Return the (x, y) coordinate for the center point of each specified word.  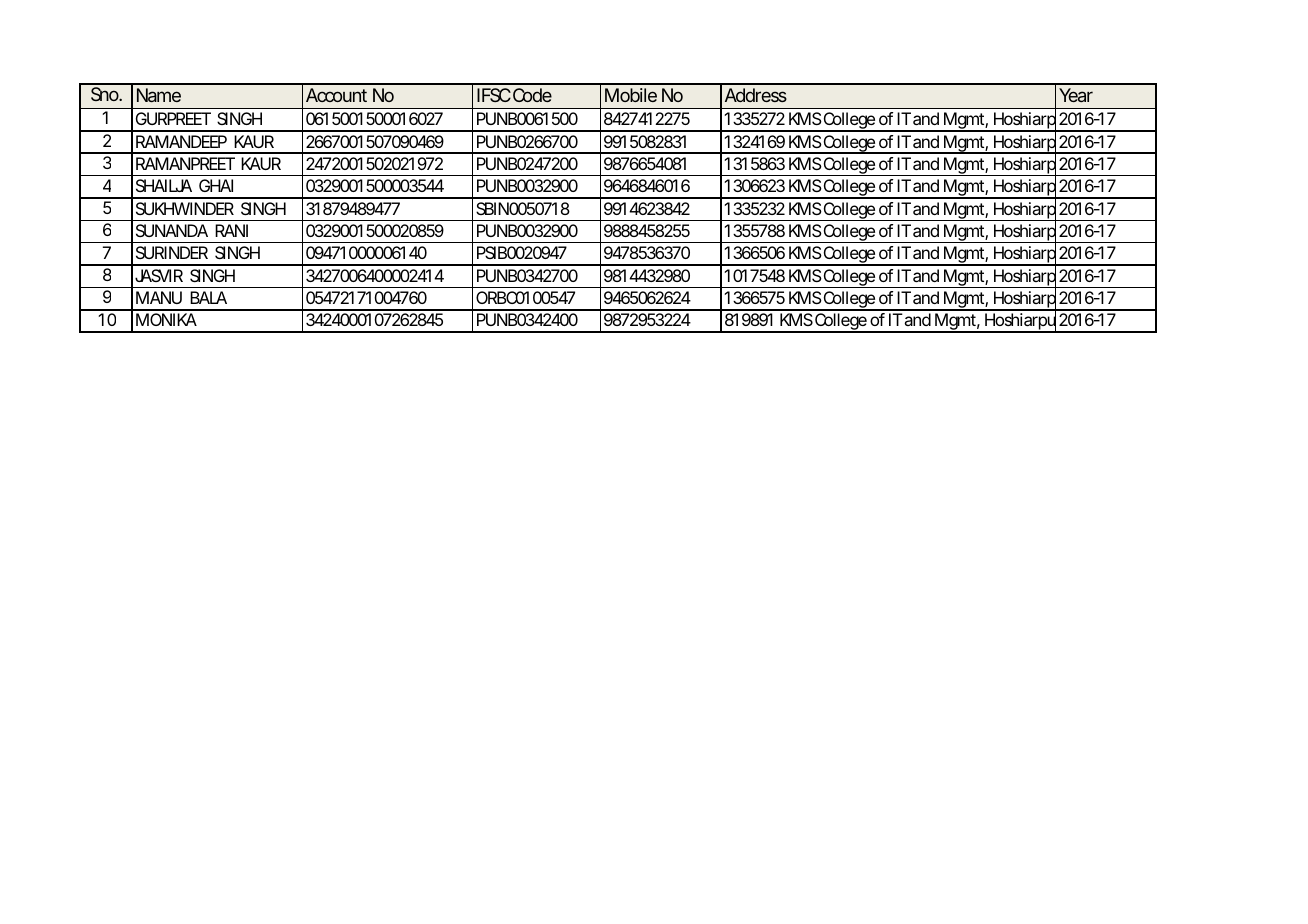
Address (756, 95)
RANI (231, 230)
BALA (208, 297)
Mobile (631, 95)
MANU (159, 297)
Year (1076, 95)
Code (532, 95)
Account (336, 95)
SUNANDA (172, 230)
